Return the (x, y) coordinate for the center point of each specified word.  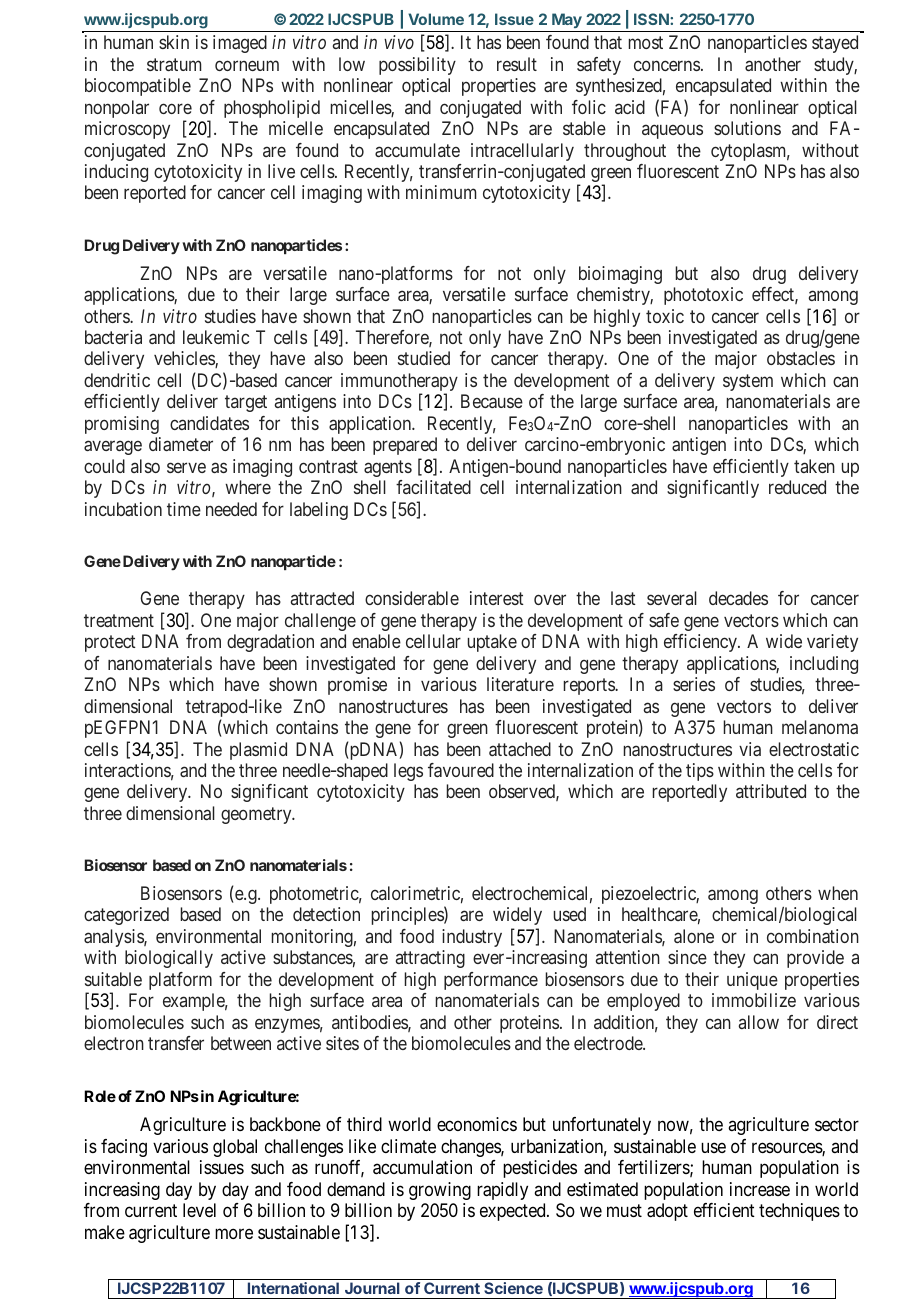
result (517, 64)
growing (440, 1191)
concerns (667, 65)
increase (760, 1189)
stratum (174, 64)
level (199, 1210)
